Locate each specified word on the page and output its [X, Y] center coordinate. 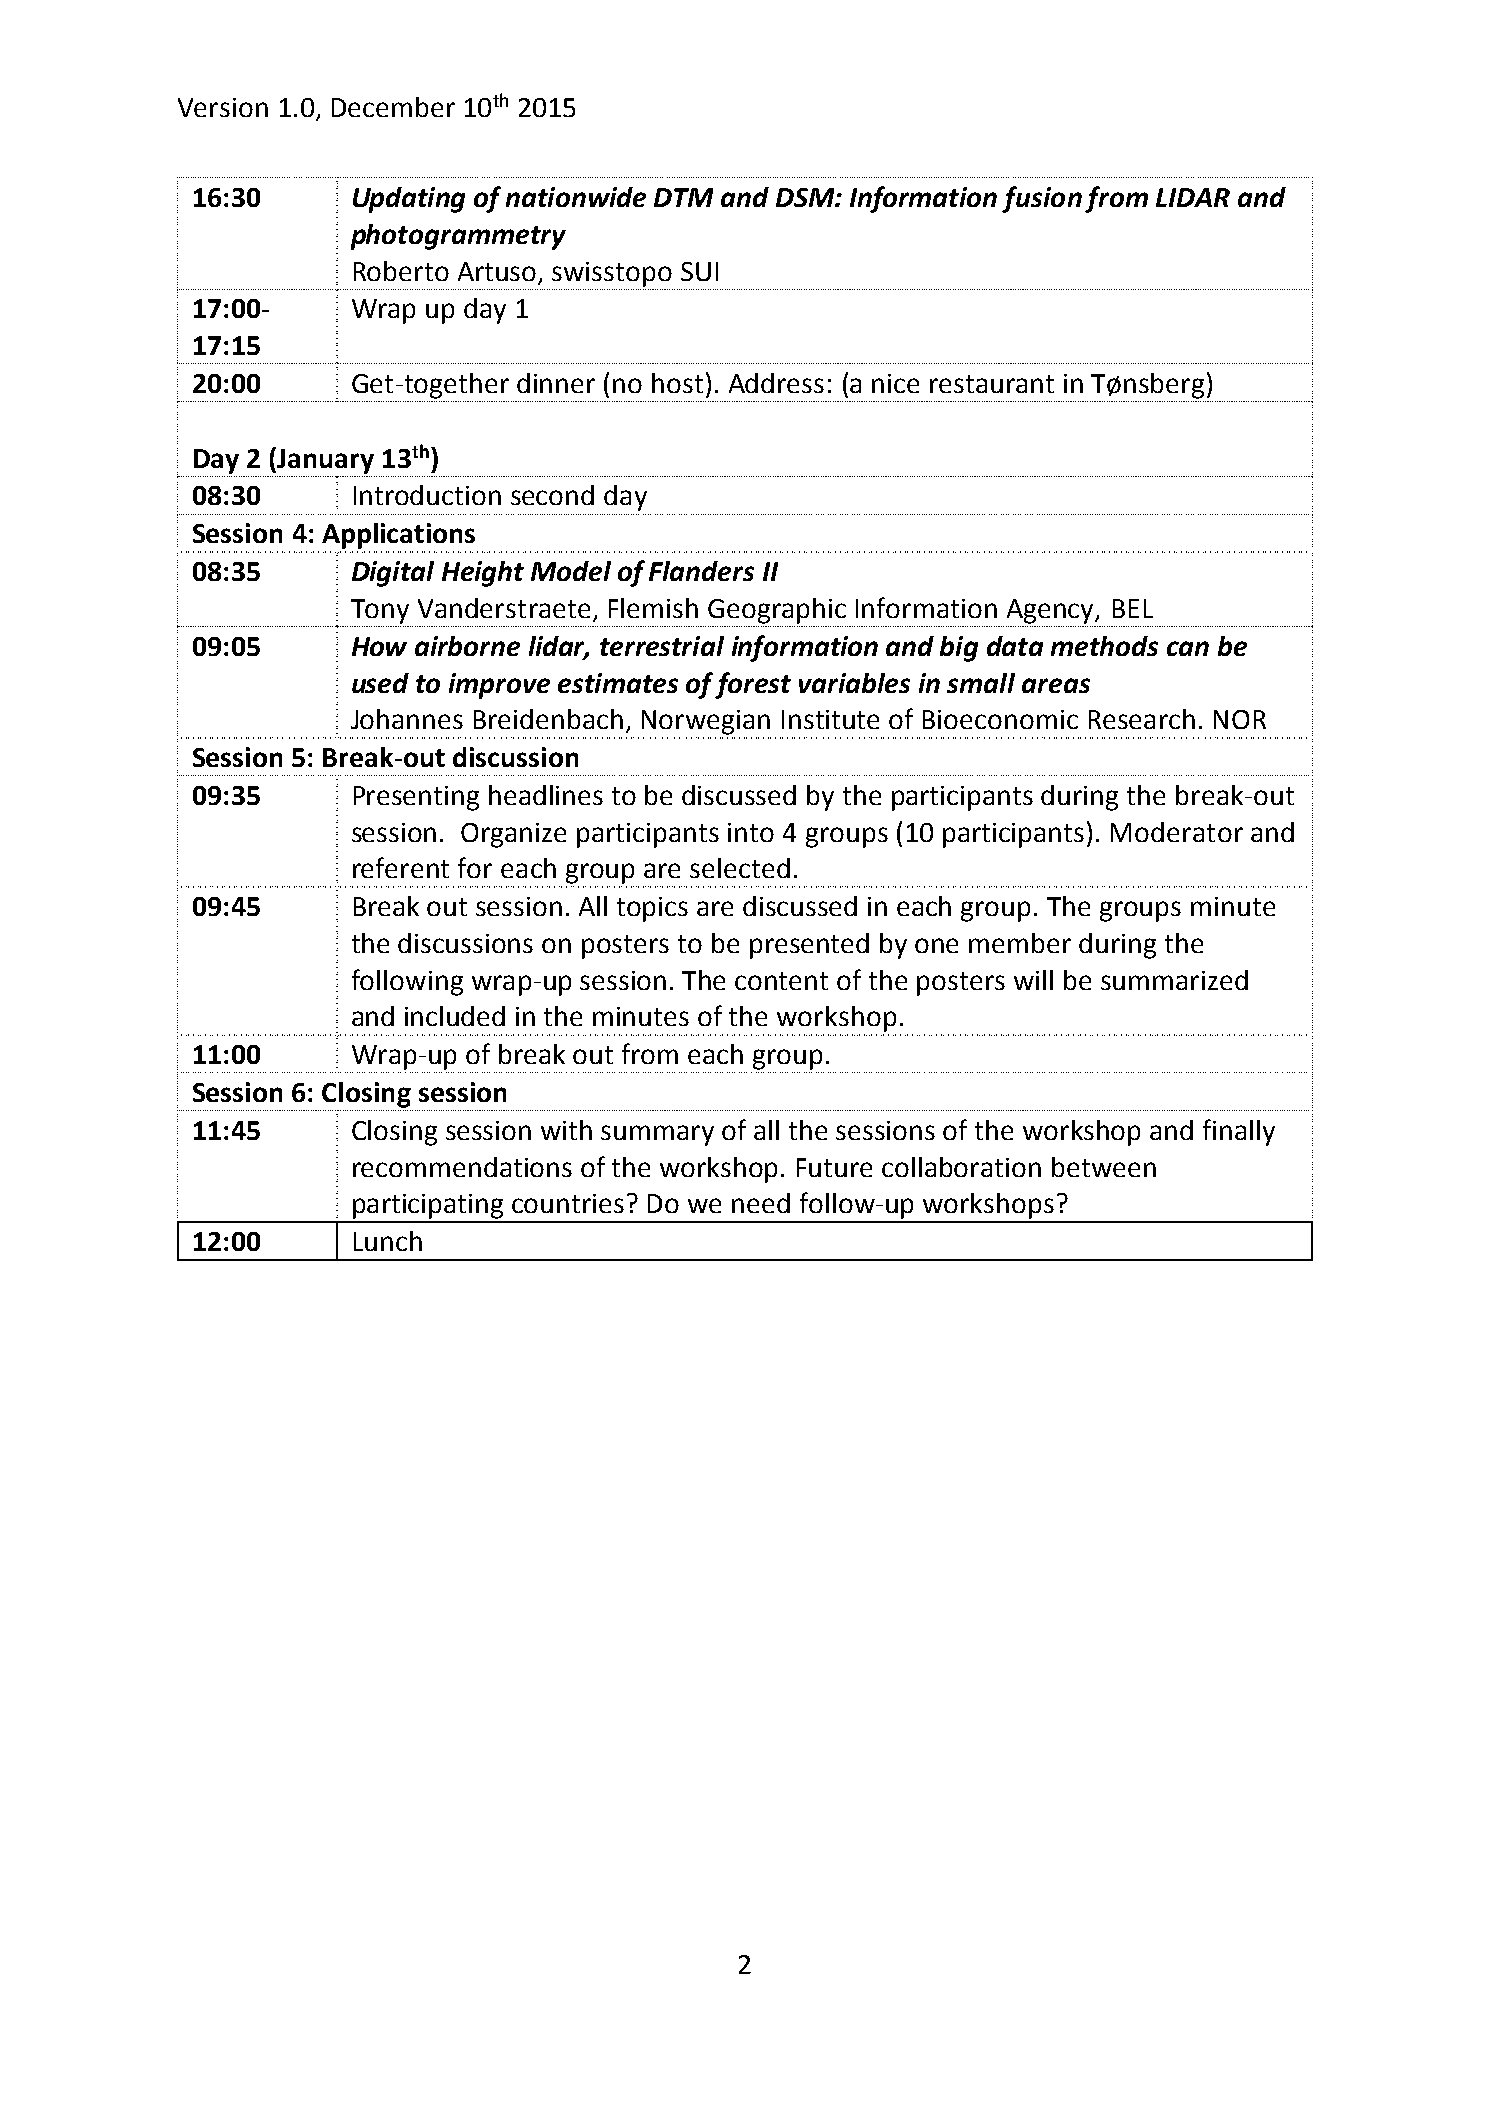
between [1104, 1167]
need [761, 1203]
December [393, 107]
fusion [1042, 199]
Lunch [388, 1241]
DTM [683, 197]
